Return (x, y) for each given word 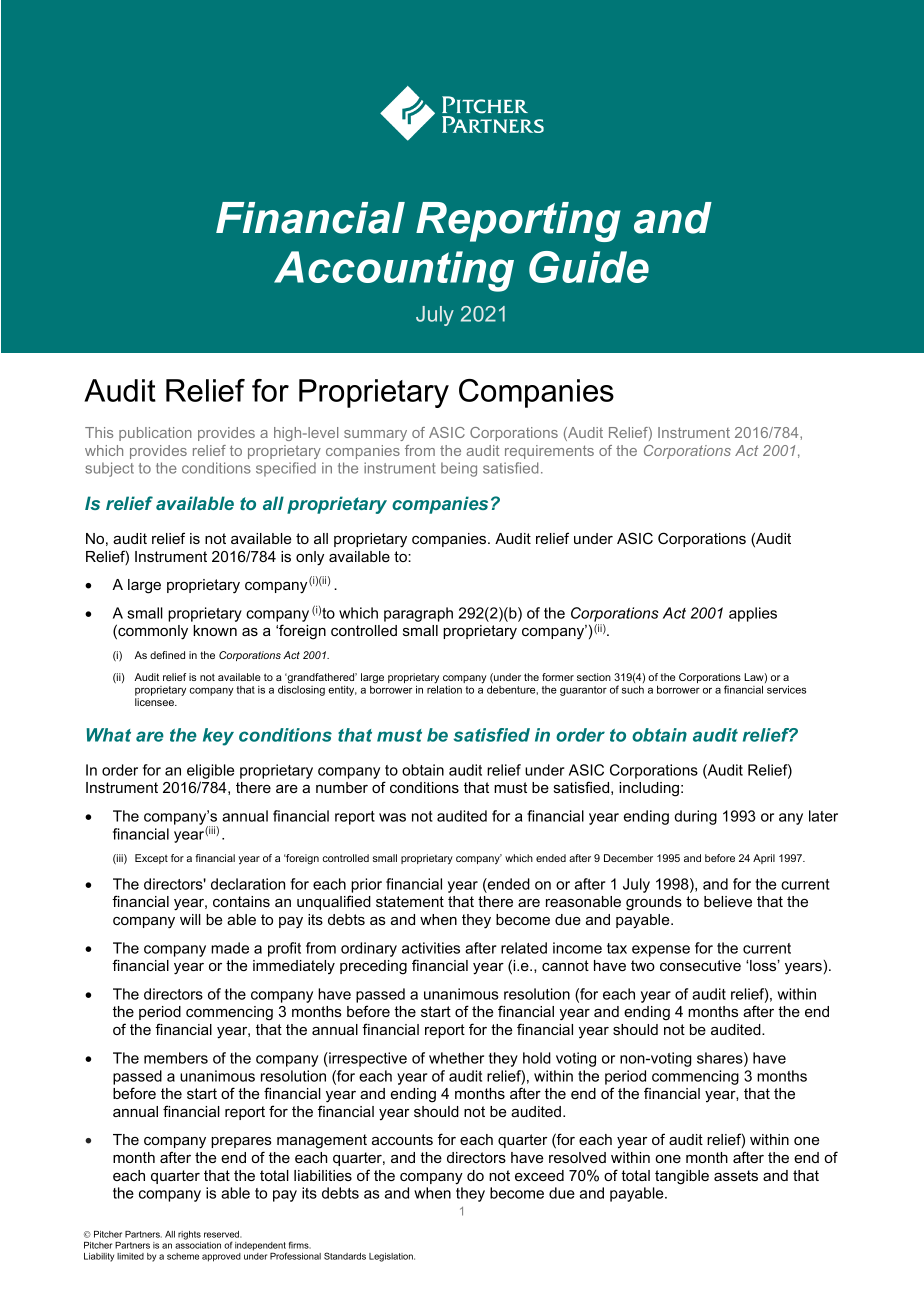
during (695, 817)
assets (736, 1175)
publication (155, 434)
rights (189, 1235)
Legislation (392, 1257)
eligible (210, 771)
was (392, 817)
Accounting (394, 271)
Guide (589, 267)
